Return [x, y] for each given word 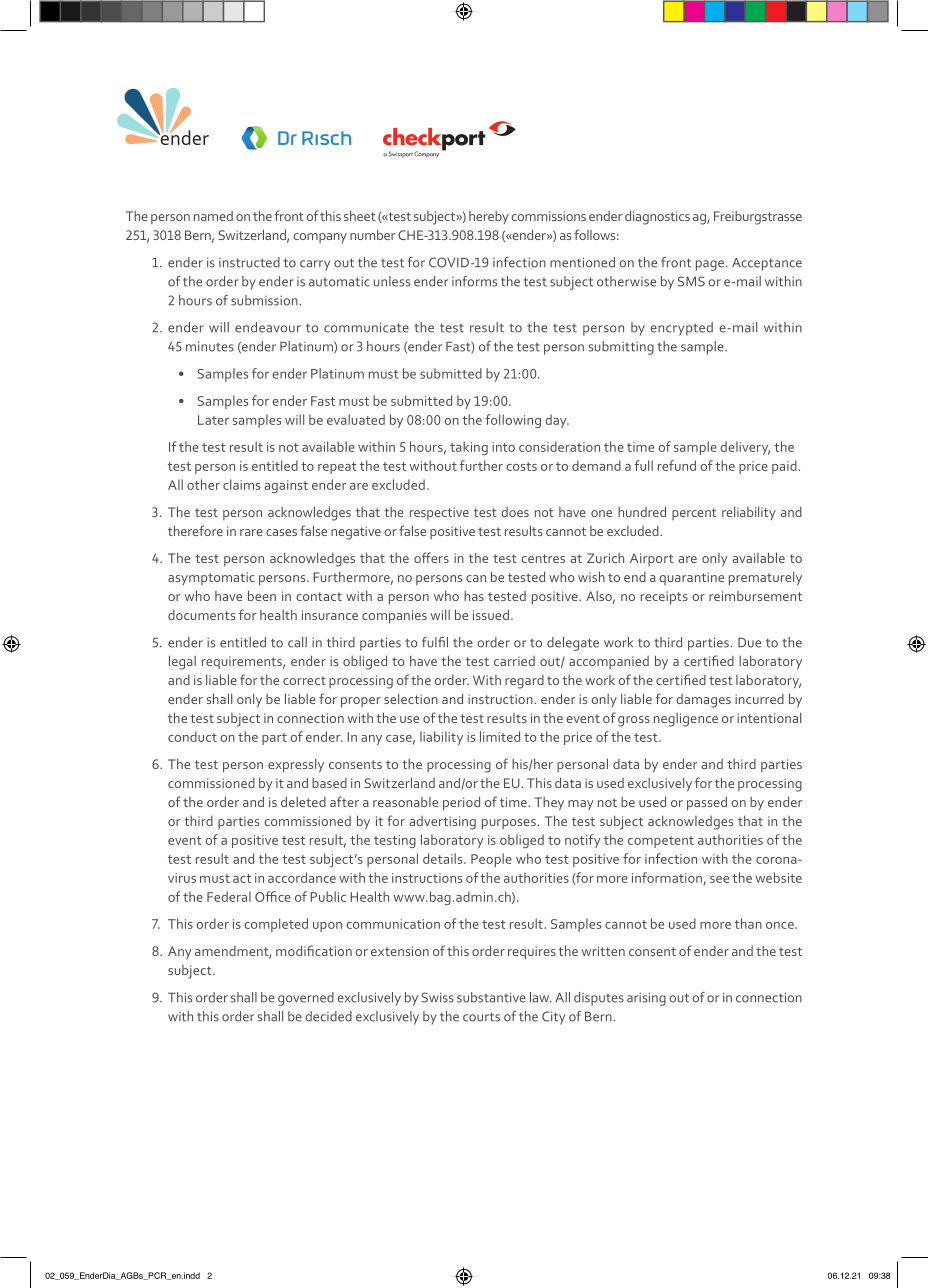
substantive [491, 997]
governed [306, 999]
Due [749, 642]
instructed [249, 262]
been [262, 595]
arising [646, 999]
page [710, 265]
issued [491, 614]
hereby [489, 217]
